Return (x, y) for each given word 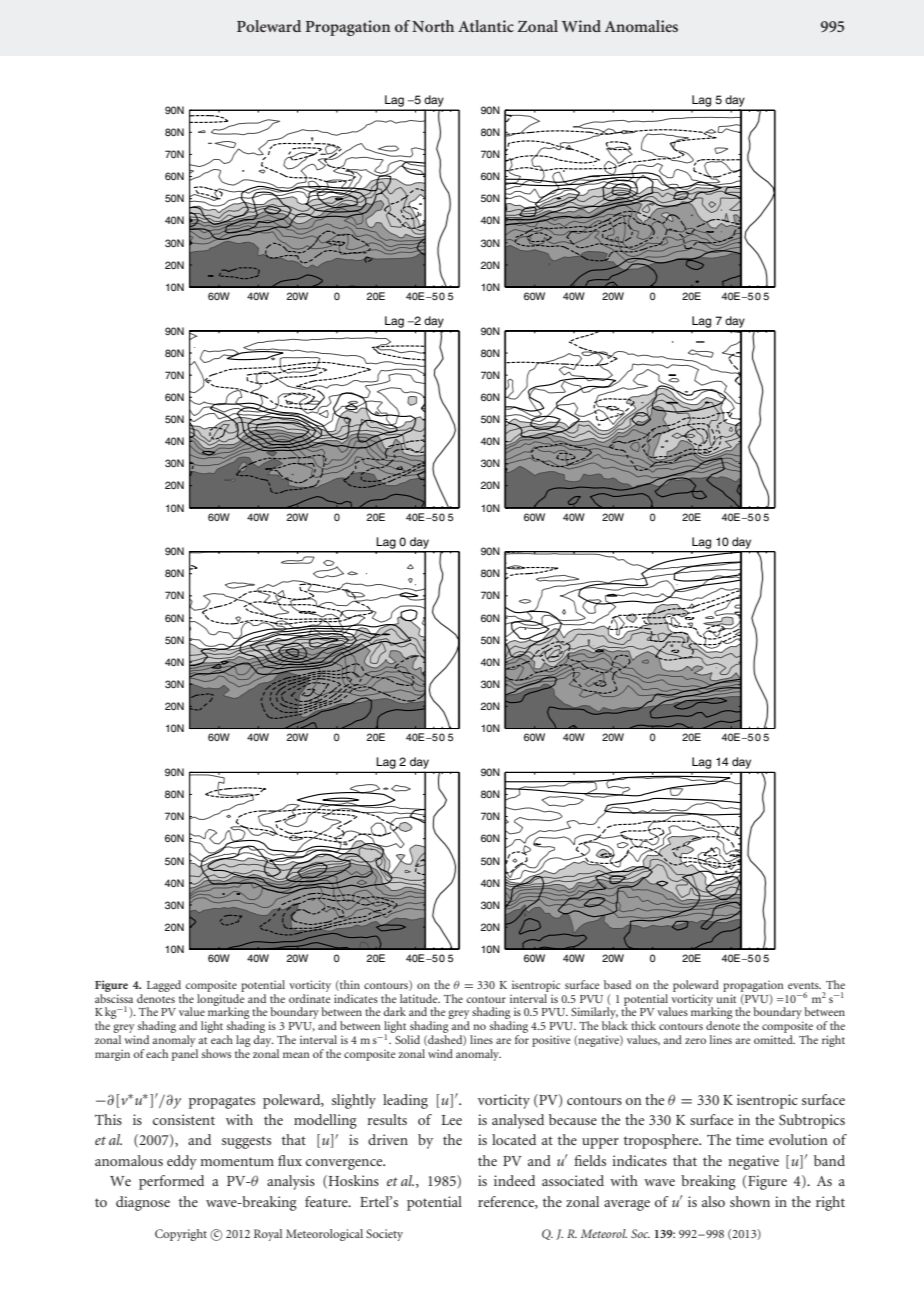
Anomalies (641, 26)
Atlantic (486, 26)
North (433, 26)
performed (171, 1182)
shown (750, 1201)
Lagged (164, 986)
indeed (514, 1180)
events (804, 985)
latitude (420, 998)
